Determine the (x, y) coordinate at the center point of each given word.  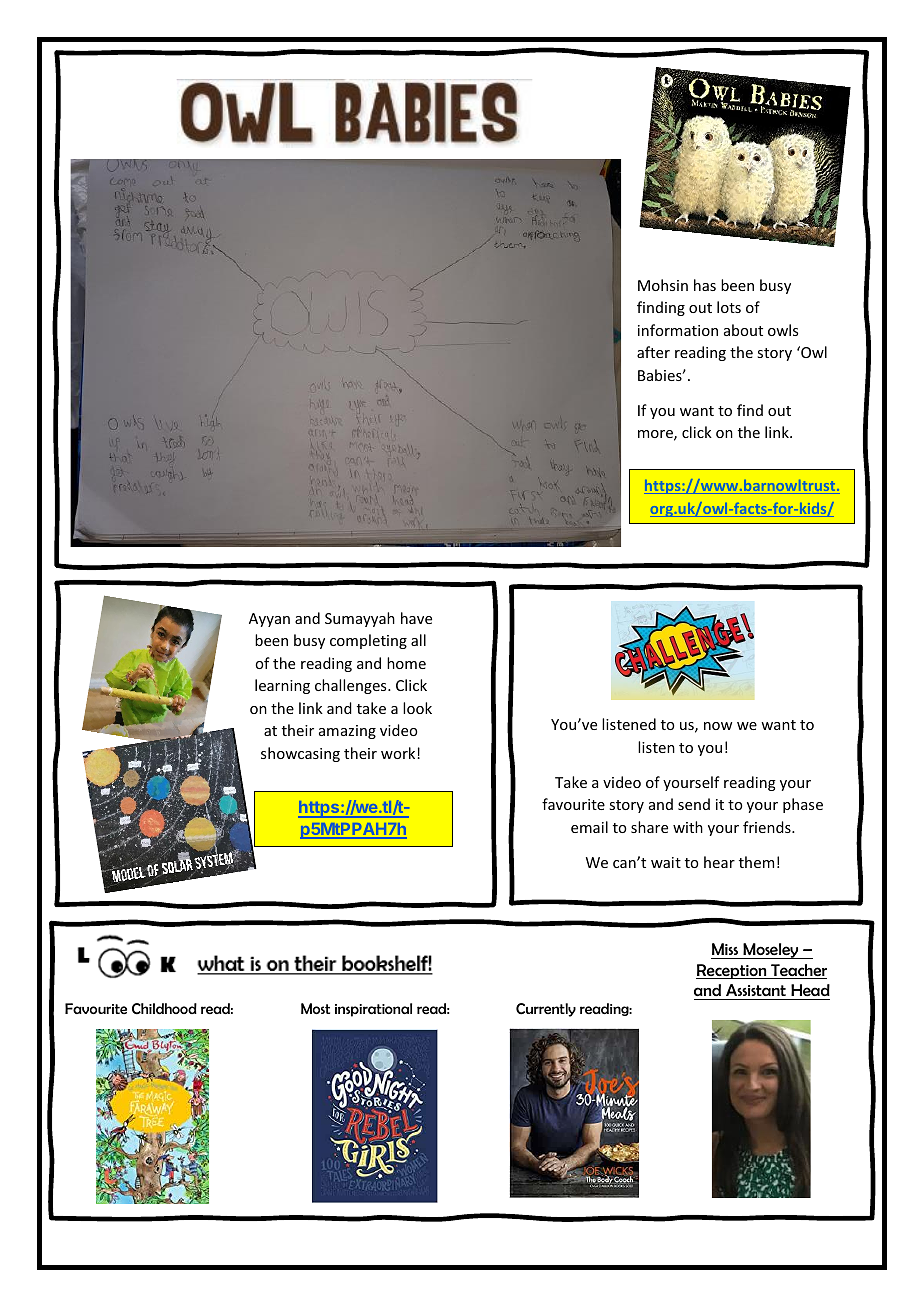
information (678, 330)
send (694, 804)
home (406, 663)
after (653, 352)
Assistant (756, 990)
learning (282, 686)
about (743, 330)
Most (315, 1008)
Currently (546, 1010)
